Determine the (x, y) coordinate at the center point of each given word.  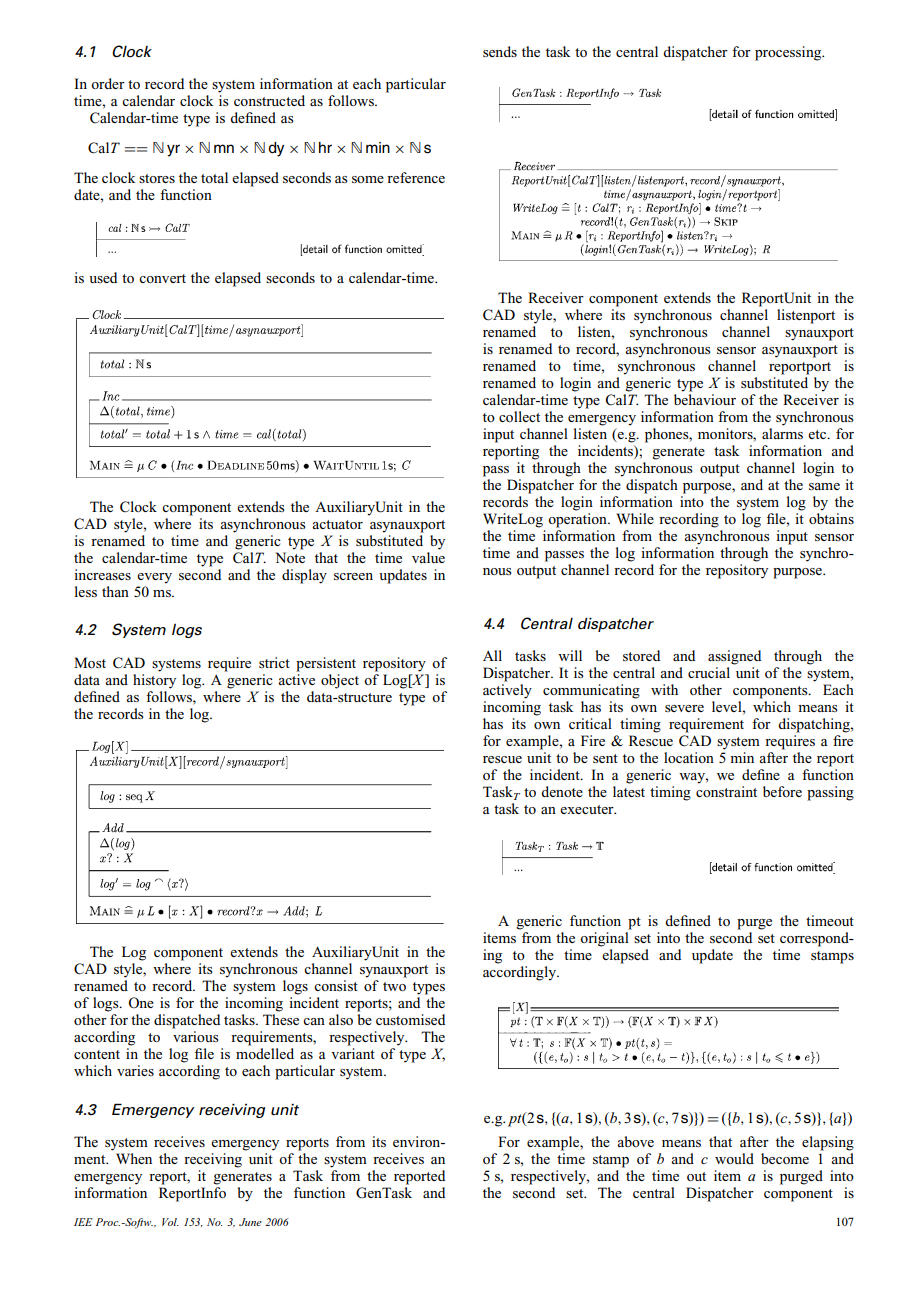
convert (162, 278)
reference (416, 177)
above (635, 1141)
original (604, 939)
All (492, 655)
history (154, 680)
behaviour (705, 398)
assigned (734, 657)
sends (500, 51)
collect (519, 416)
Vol (170, 1222)
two (394, 986)
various (196, 1036)
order (108, 83)
